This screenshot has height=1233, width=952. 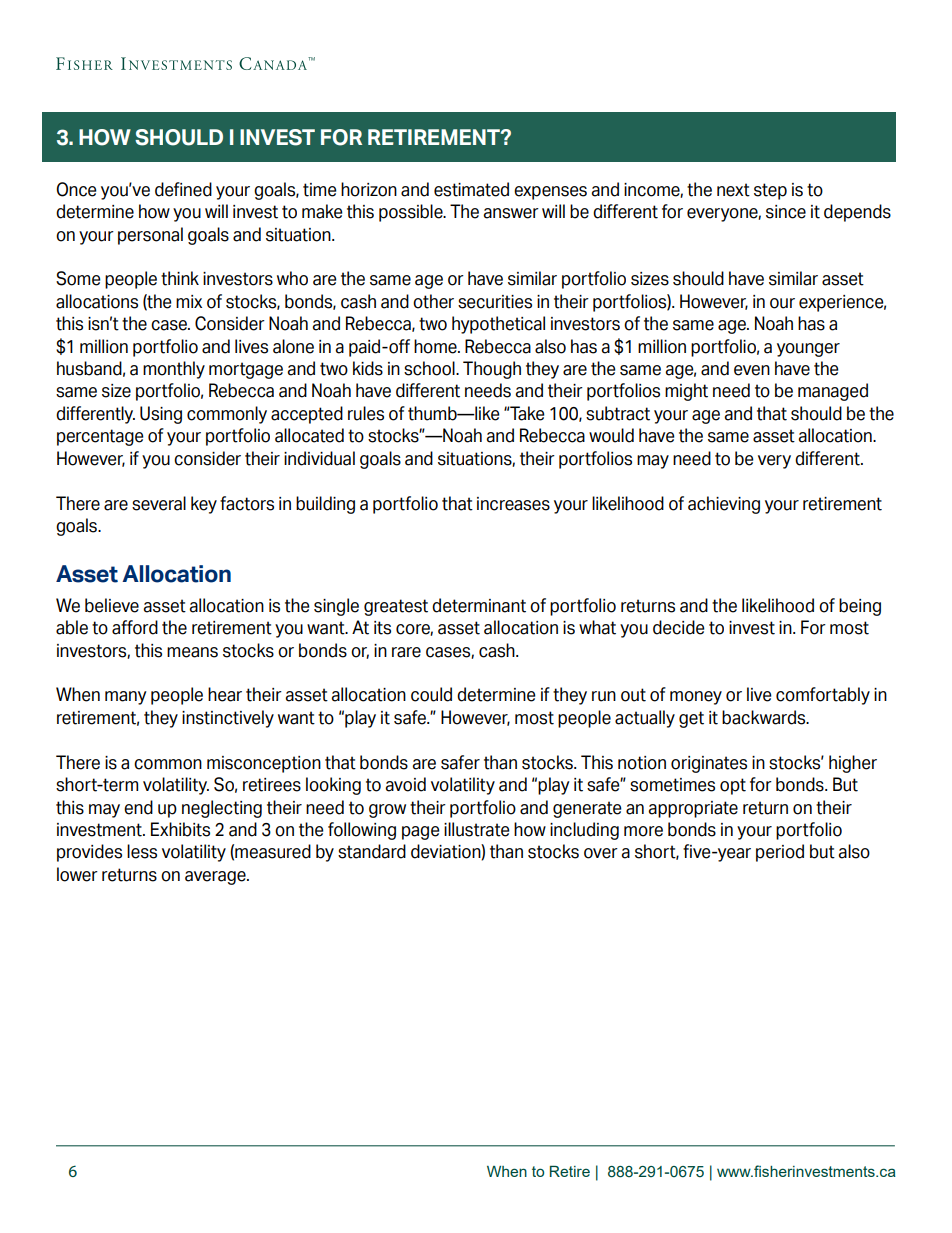 What do you see at coordinates (724, 505) in the screenshot?
I see `achieving` at bounding box center [724, 505].
